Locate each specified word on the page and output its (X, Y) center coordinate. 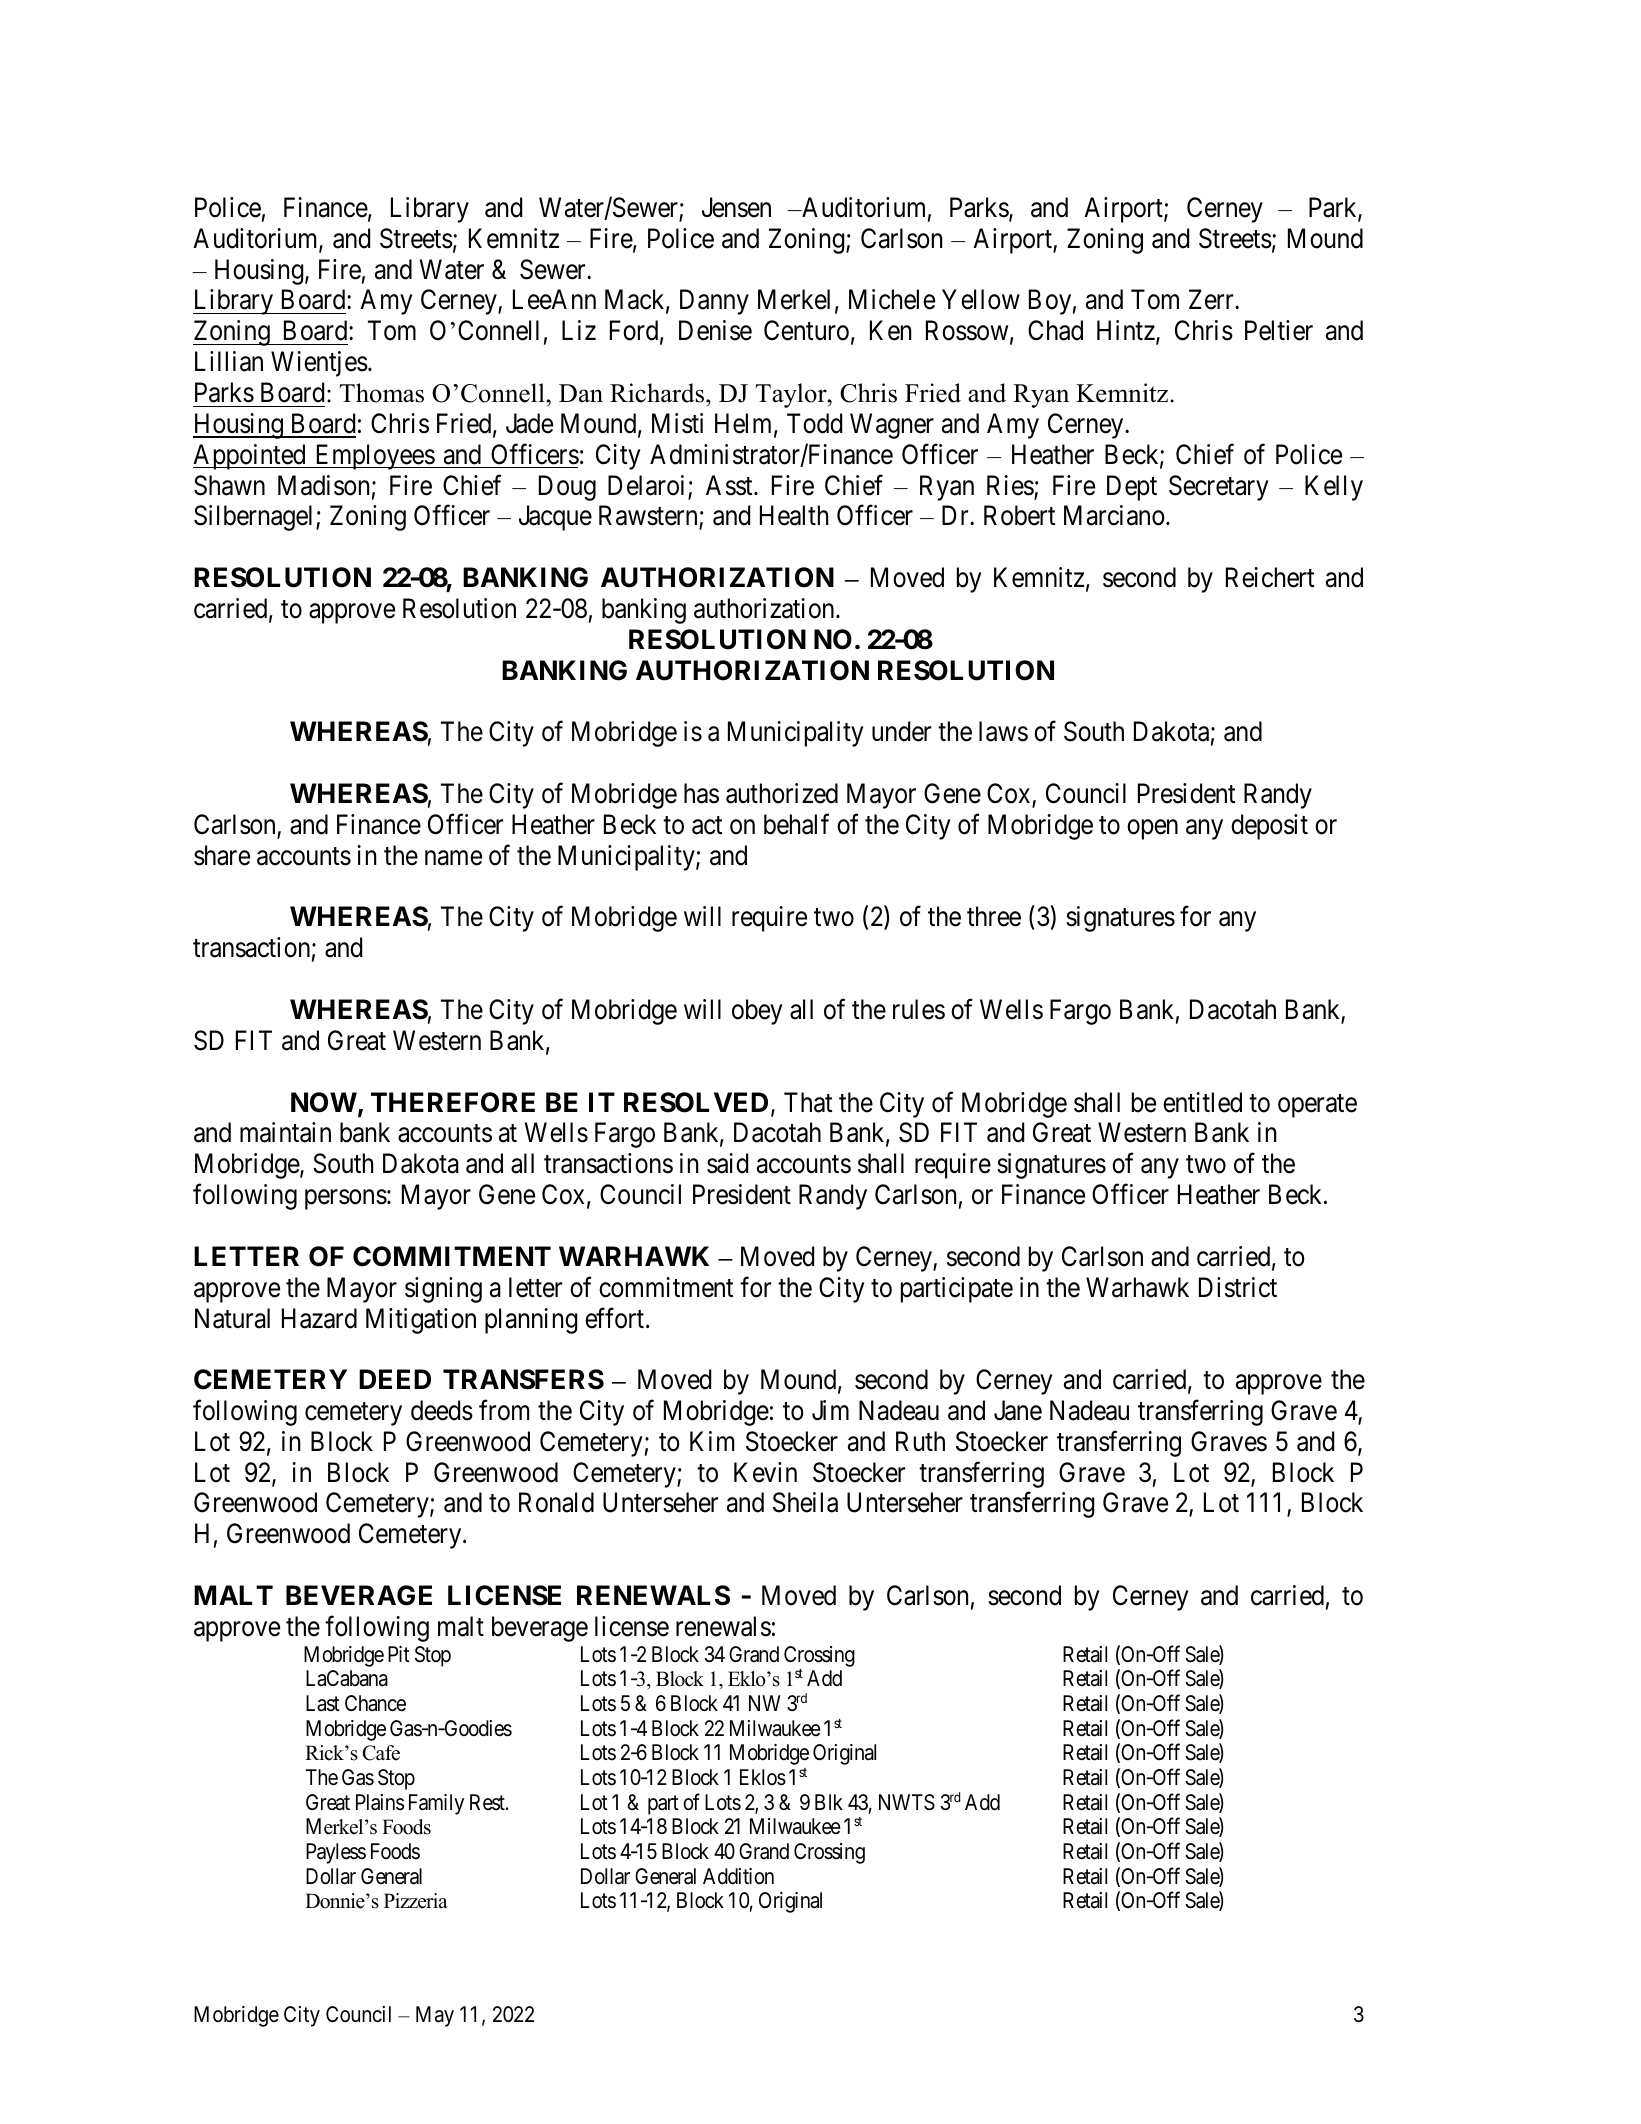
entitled (1202, 1102)
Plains (380, 1802)
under (901, 731)
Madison (323, 485)
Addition (738, 1876)
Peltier (1279, 330)
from (504, 1410)
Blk (829, 1802)
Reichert (1270, 577)
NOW (325, 1103)
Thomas (382, 393)
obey (757, 1012)
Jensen (736, 207)
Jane (1018, 1410)
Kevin (765, 1472)
